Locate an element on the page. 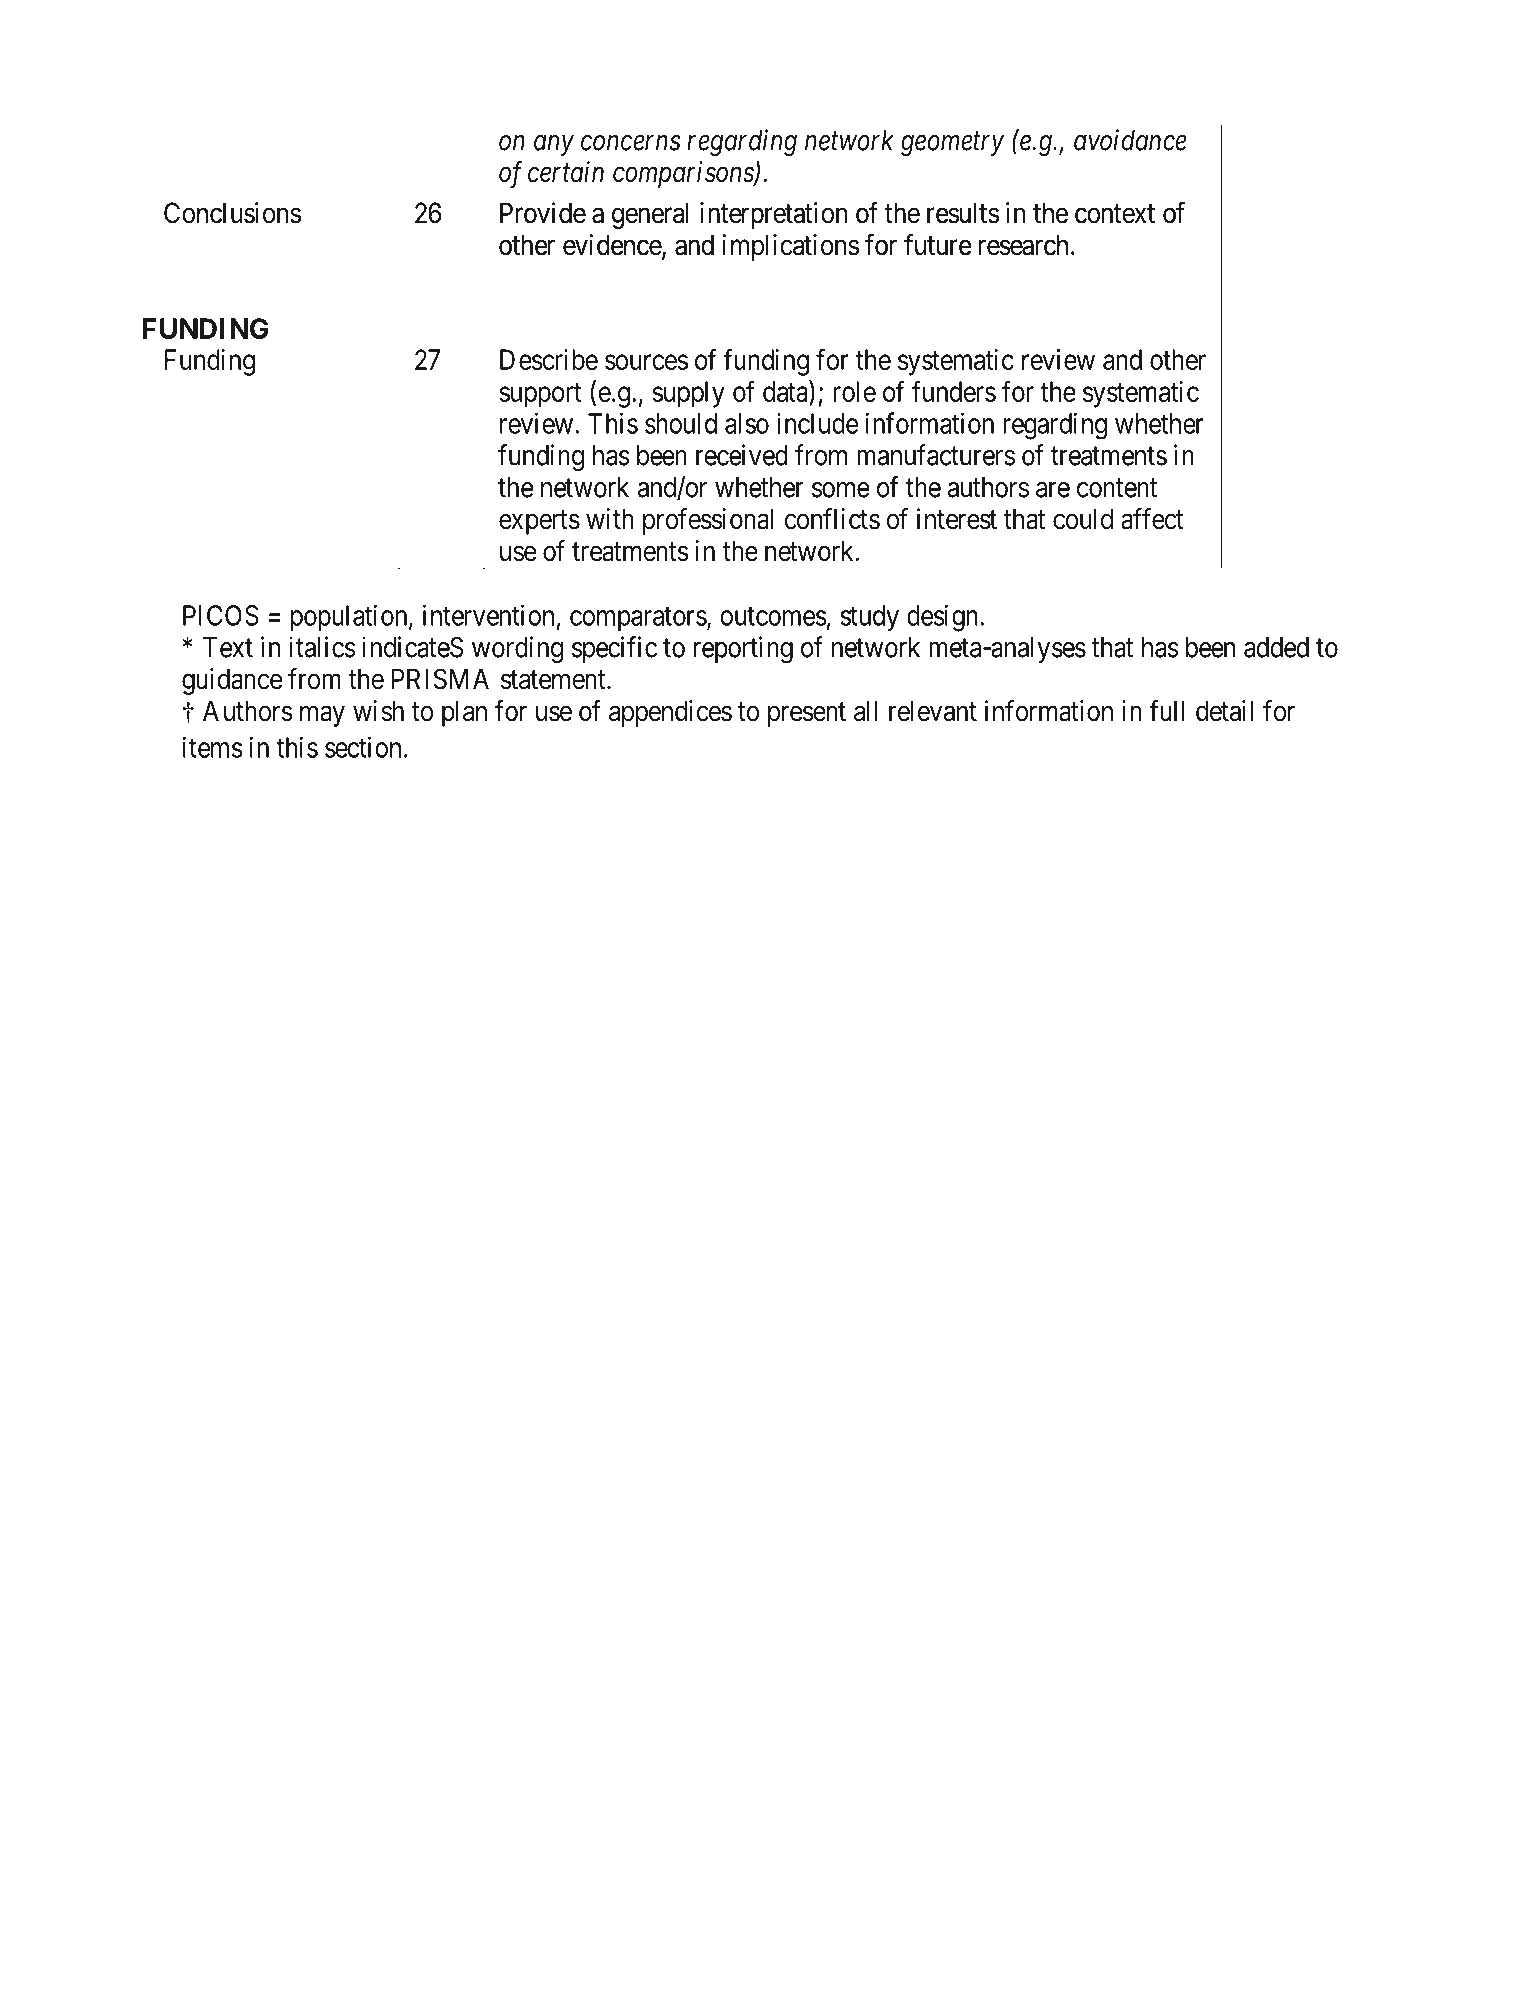 This page has height=1994, width=1540. any is located at coordinates (554, 145).
